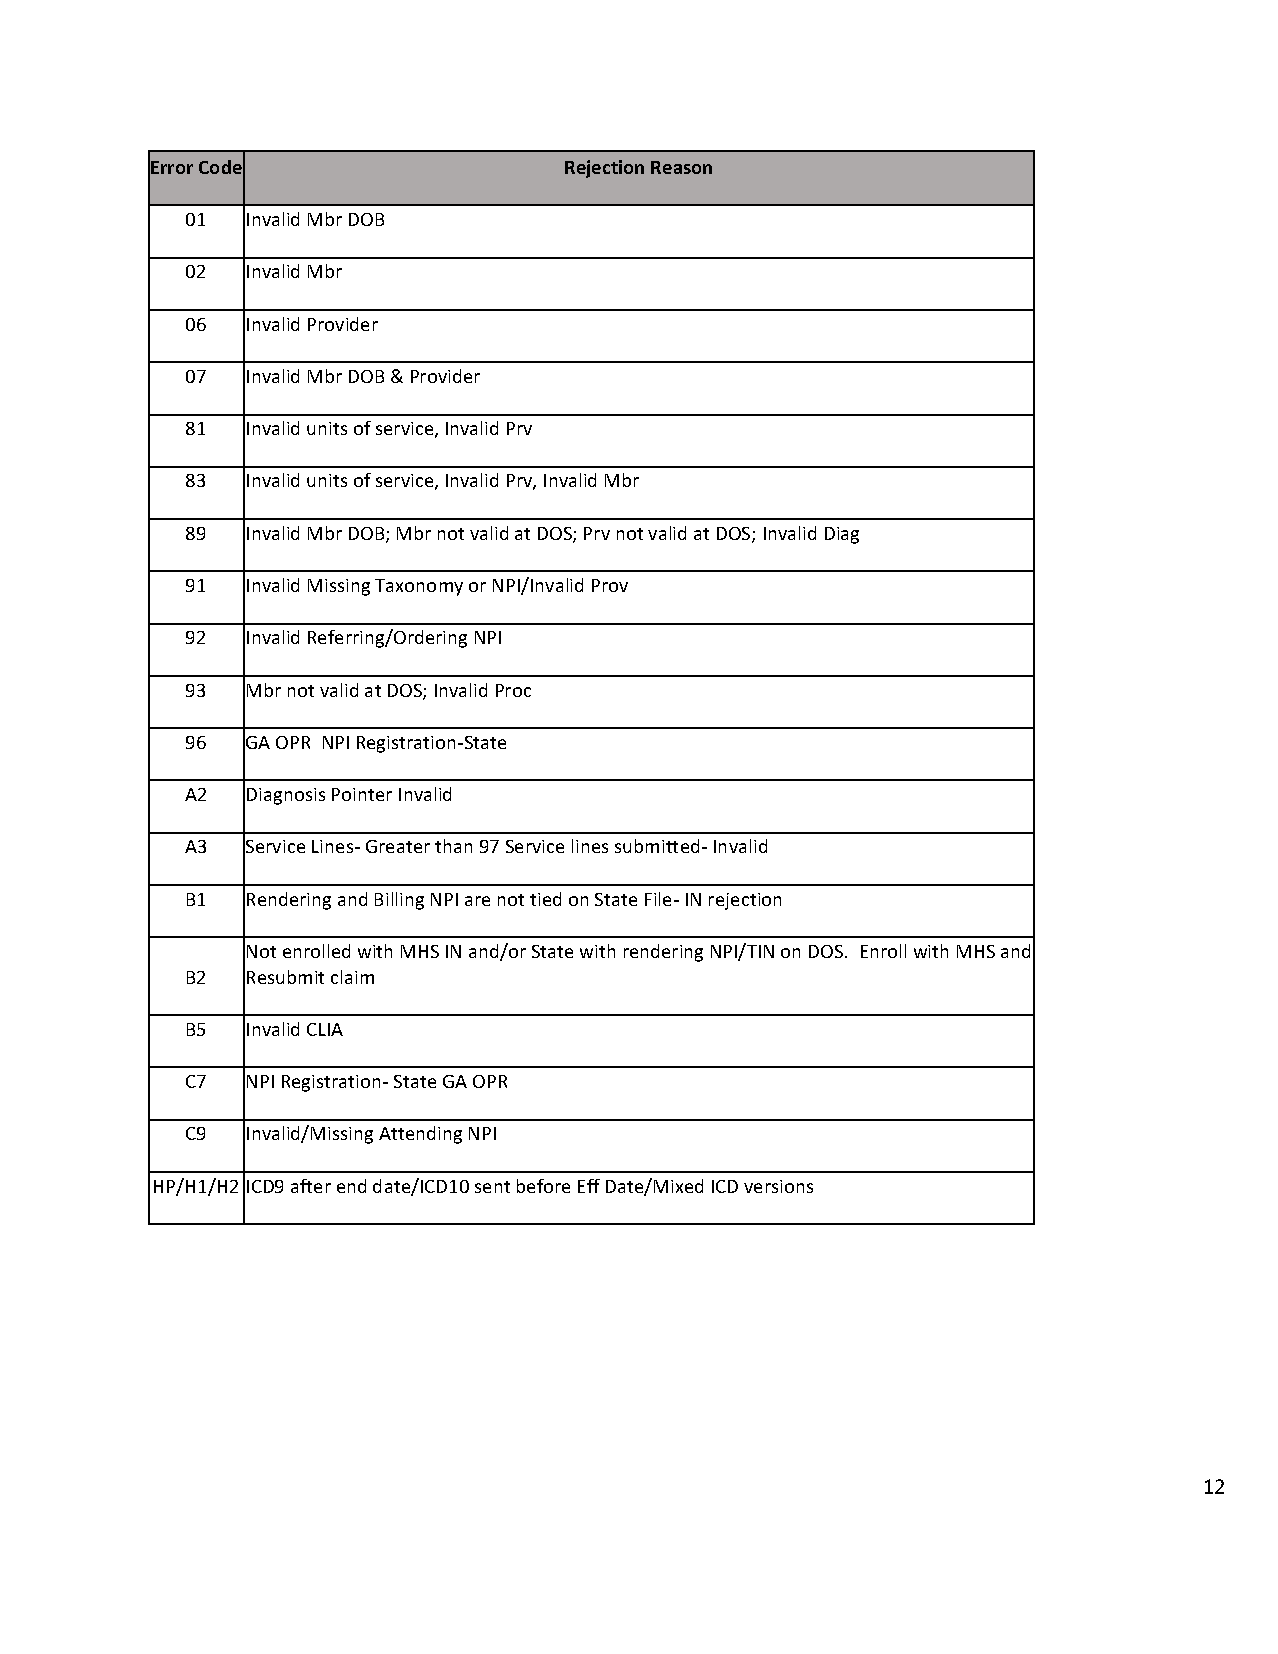  Describe the element at coordinates (778, 1186) in the document. I see `versions` at that location.
